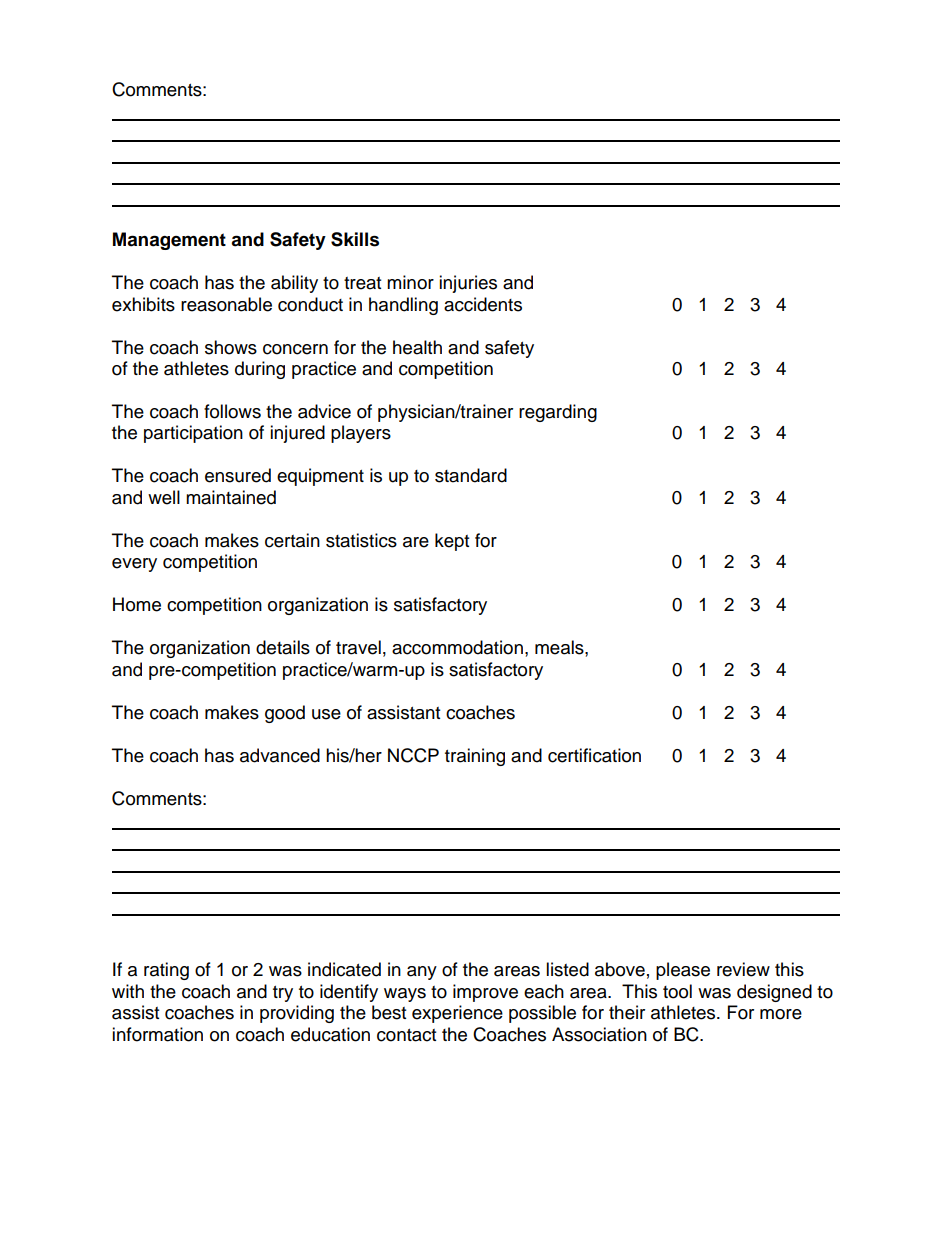 The width and height of the screenshot is (952, 1233). I want to click on standard, so click(471, 475).
